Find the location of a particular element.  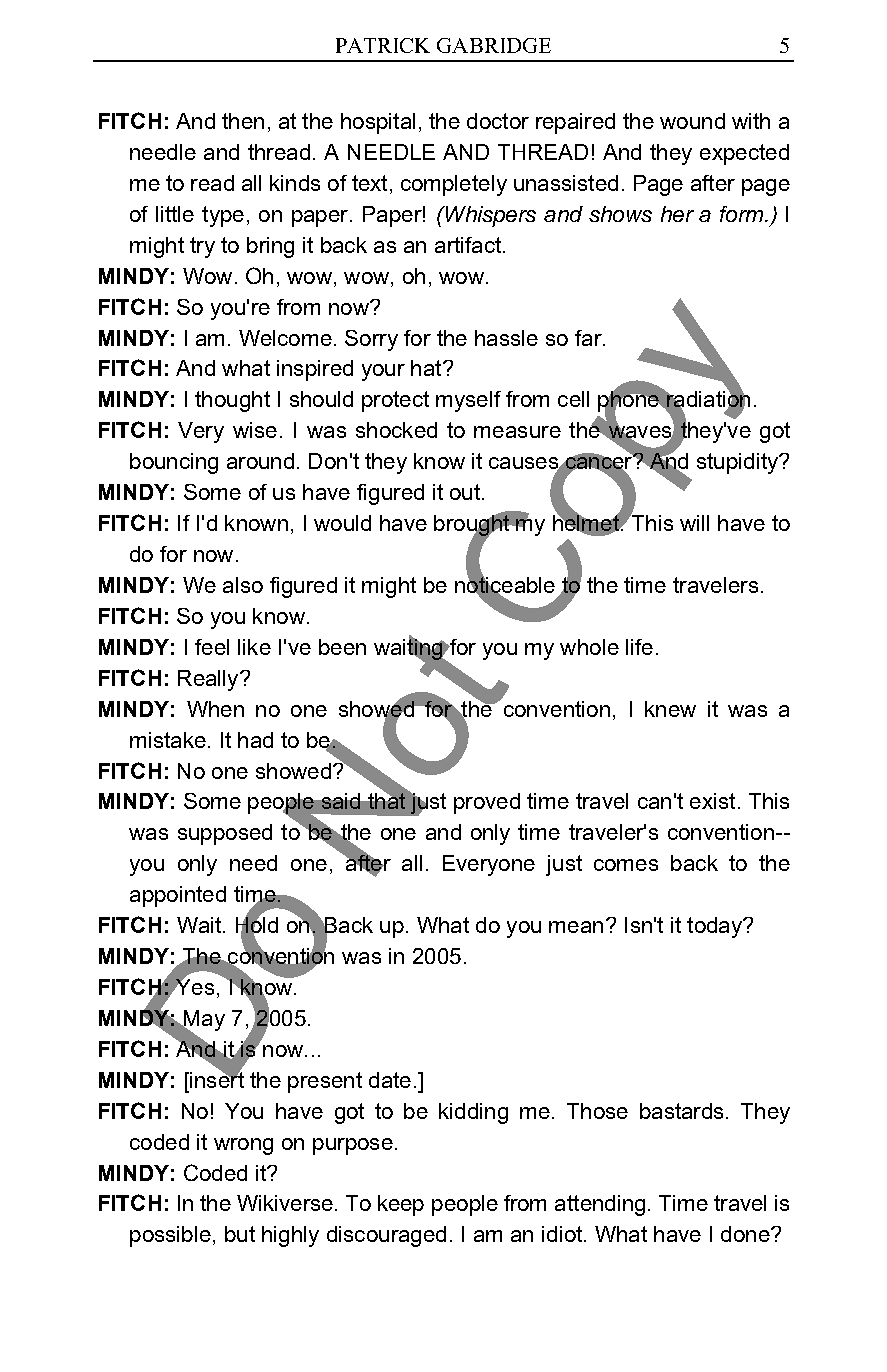

life is located at coordinates (639, 647).
